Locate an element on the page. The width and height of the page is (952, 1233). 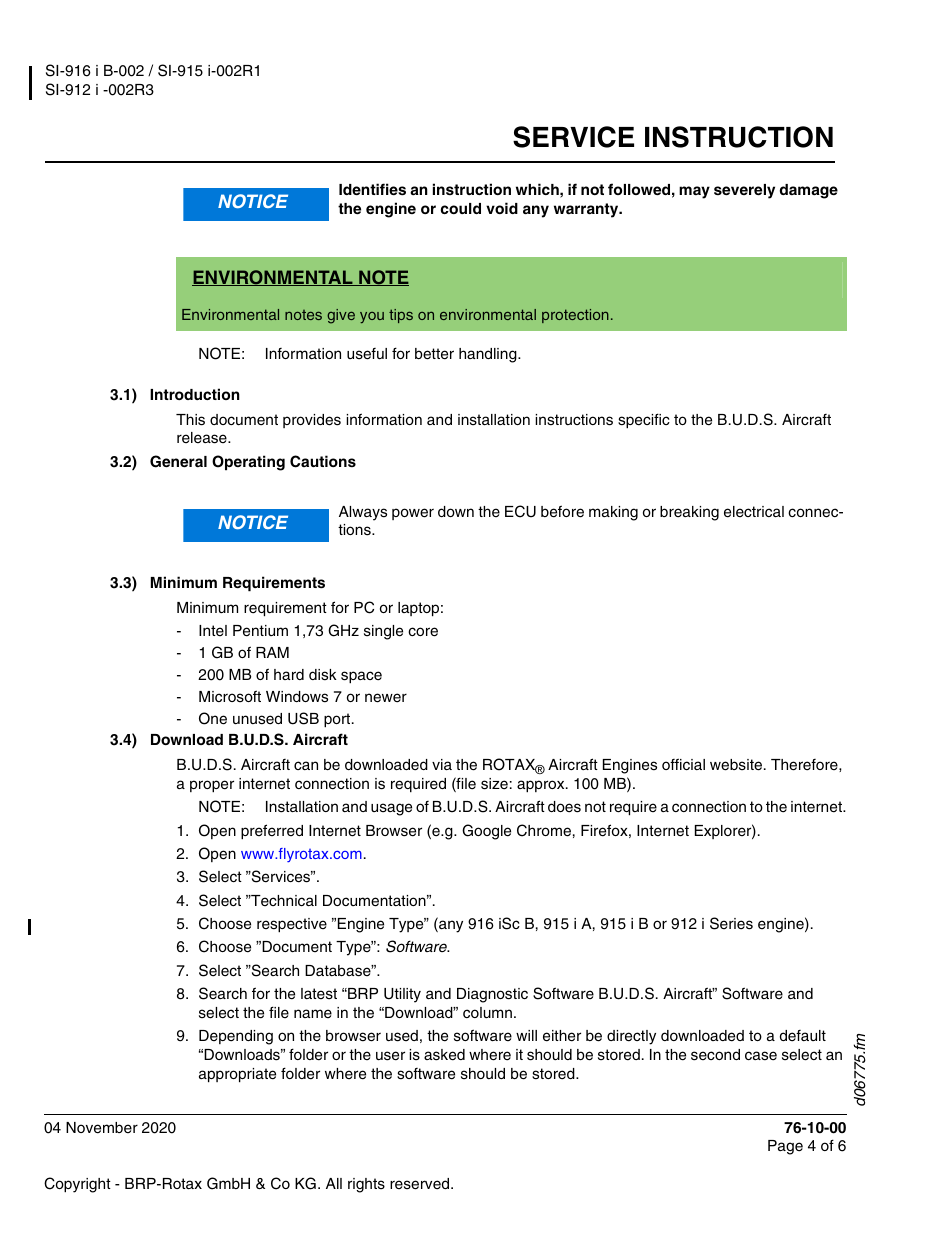
specific is located at coordinates (644, 421).
